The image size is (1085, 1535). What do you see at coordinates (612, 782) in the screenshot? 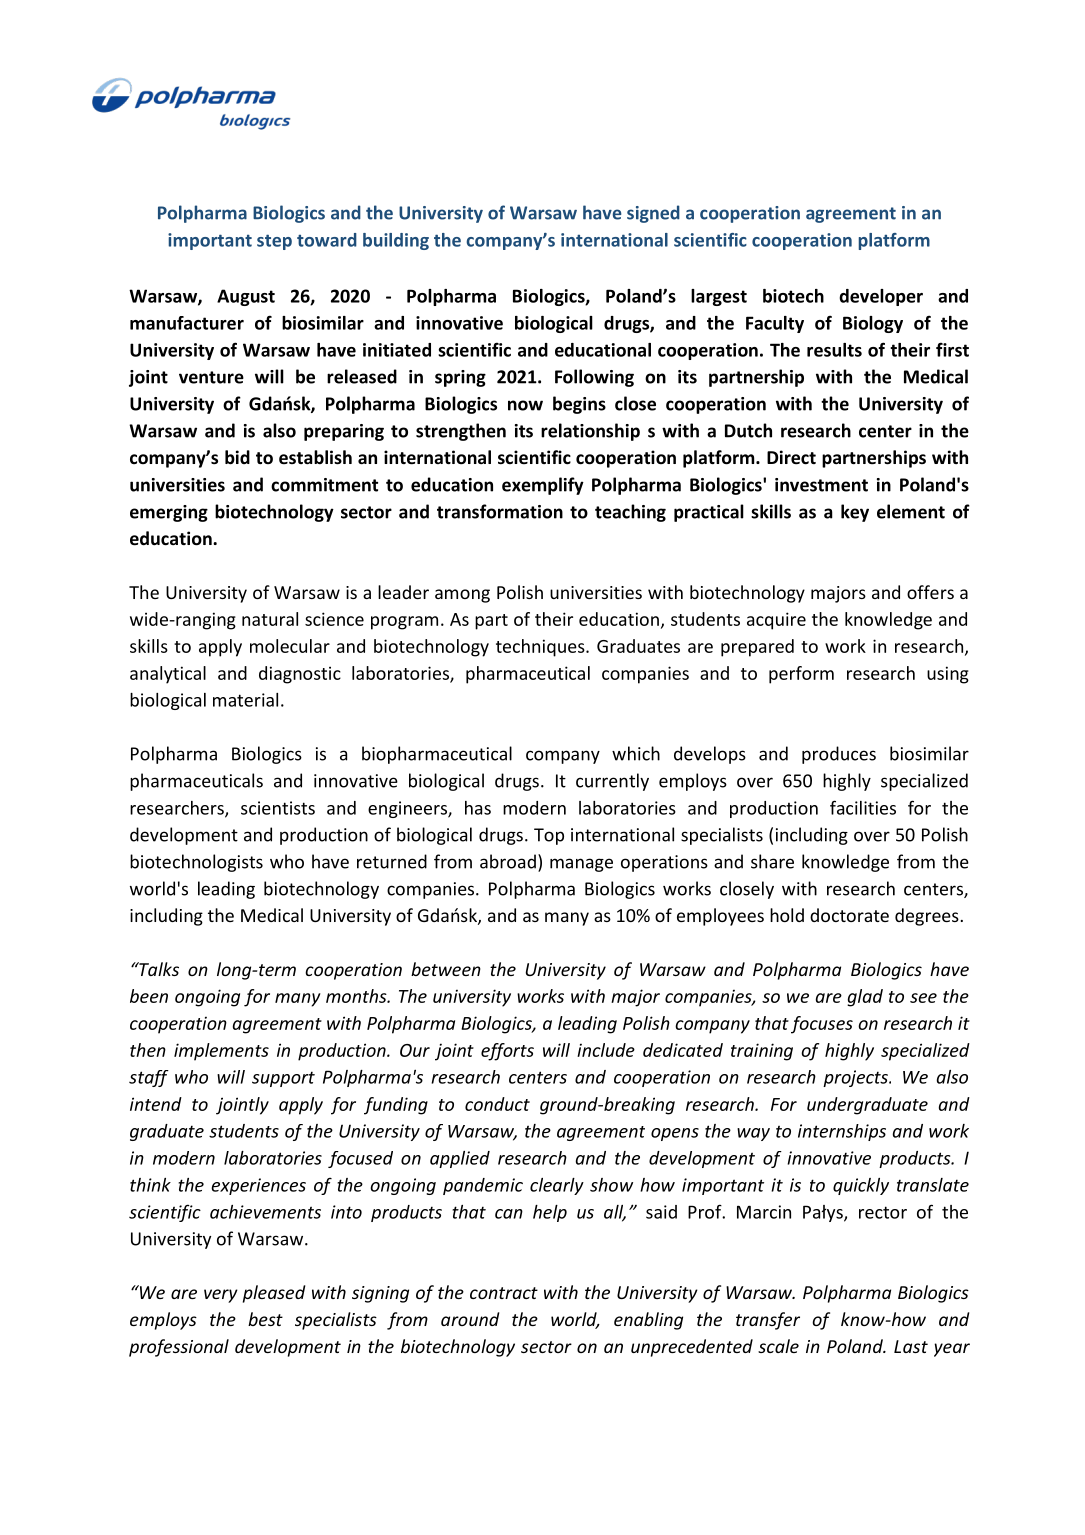
I see `currently` at bounding box center [612, 782].
